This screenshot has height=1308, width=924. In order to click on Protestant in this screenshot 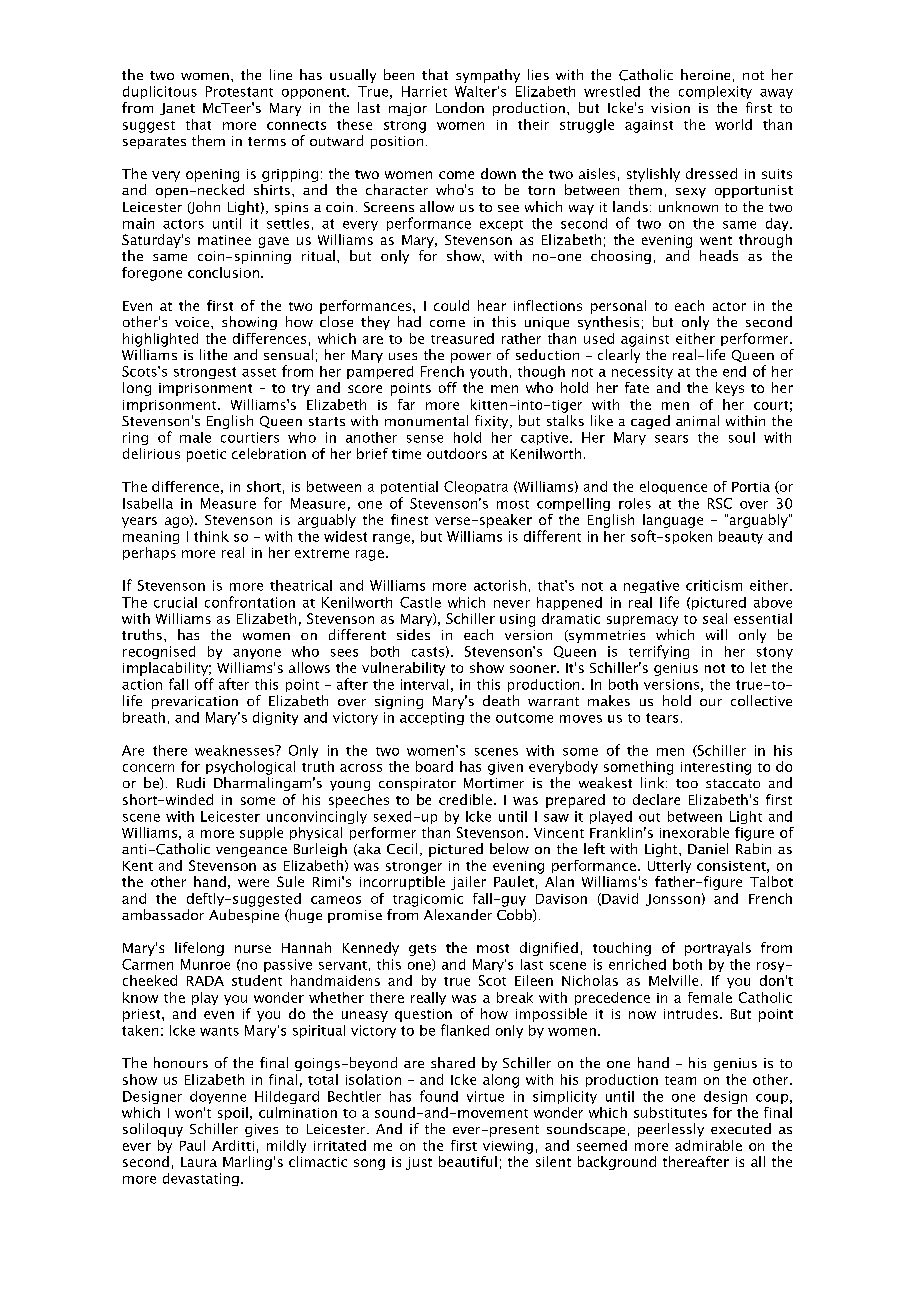, I will do `click(239, 91)`.
